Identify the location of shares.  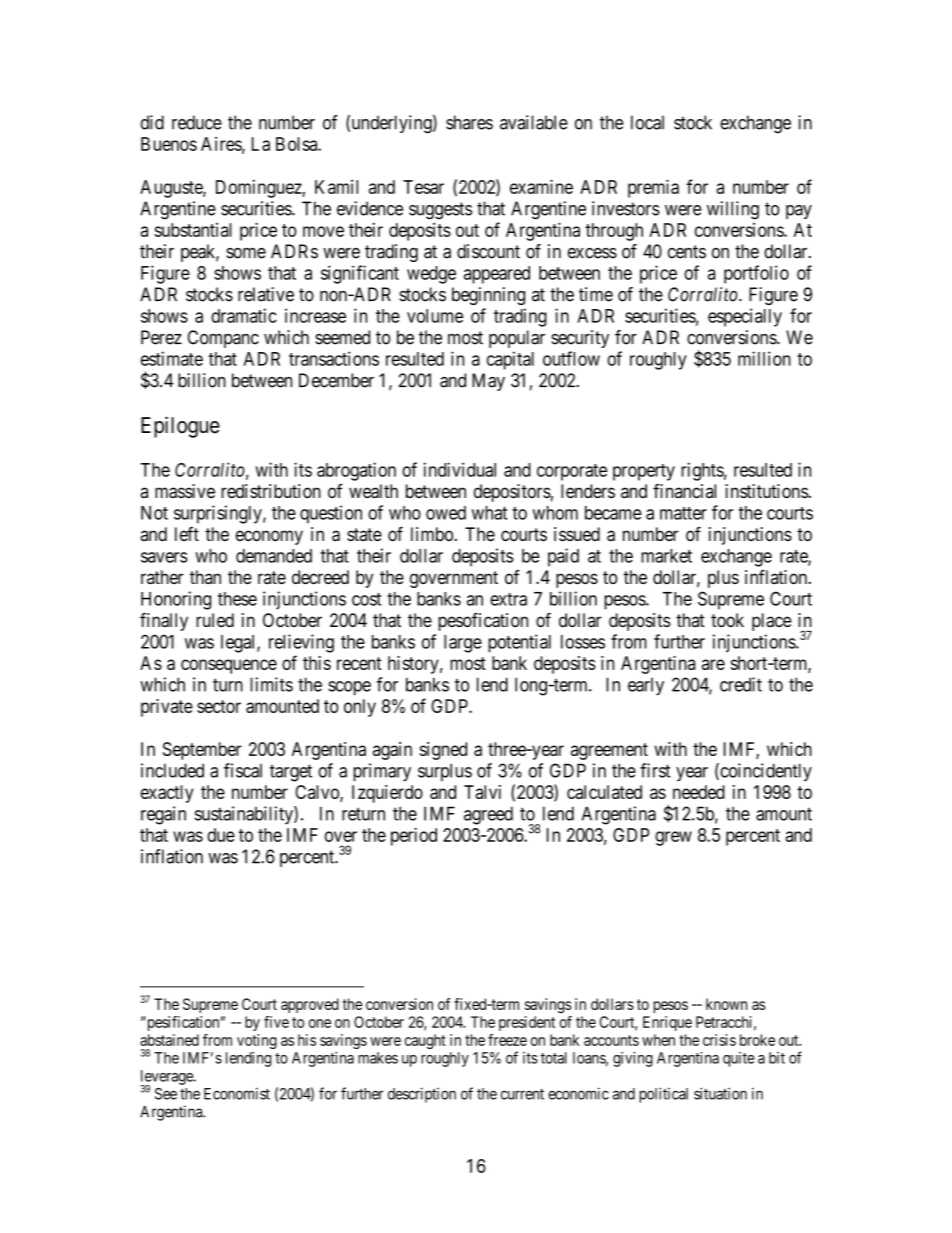
(469, 122).
